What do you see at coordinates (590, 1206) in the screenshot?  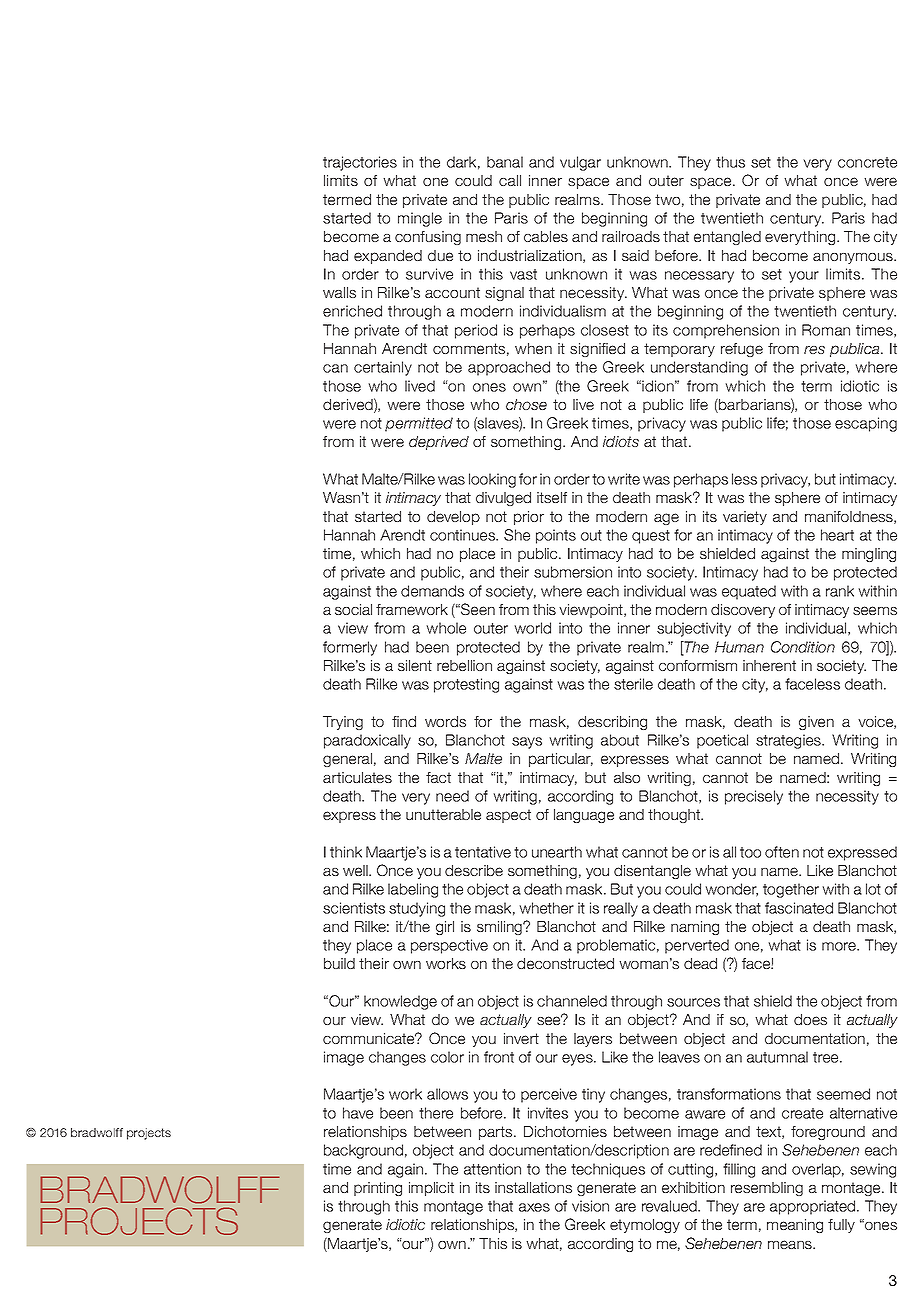 I see `vision` at bounding box center [590, 1206].
